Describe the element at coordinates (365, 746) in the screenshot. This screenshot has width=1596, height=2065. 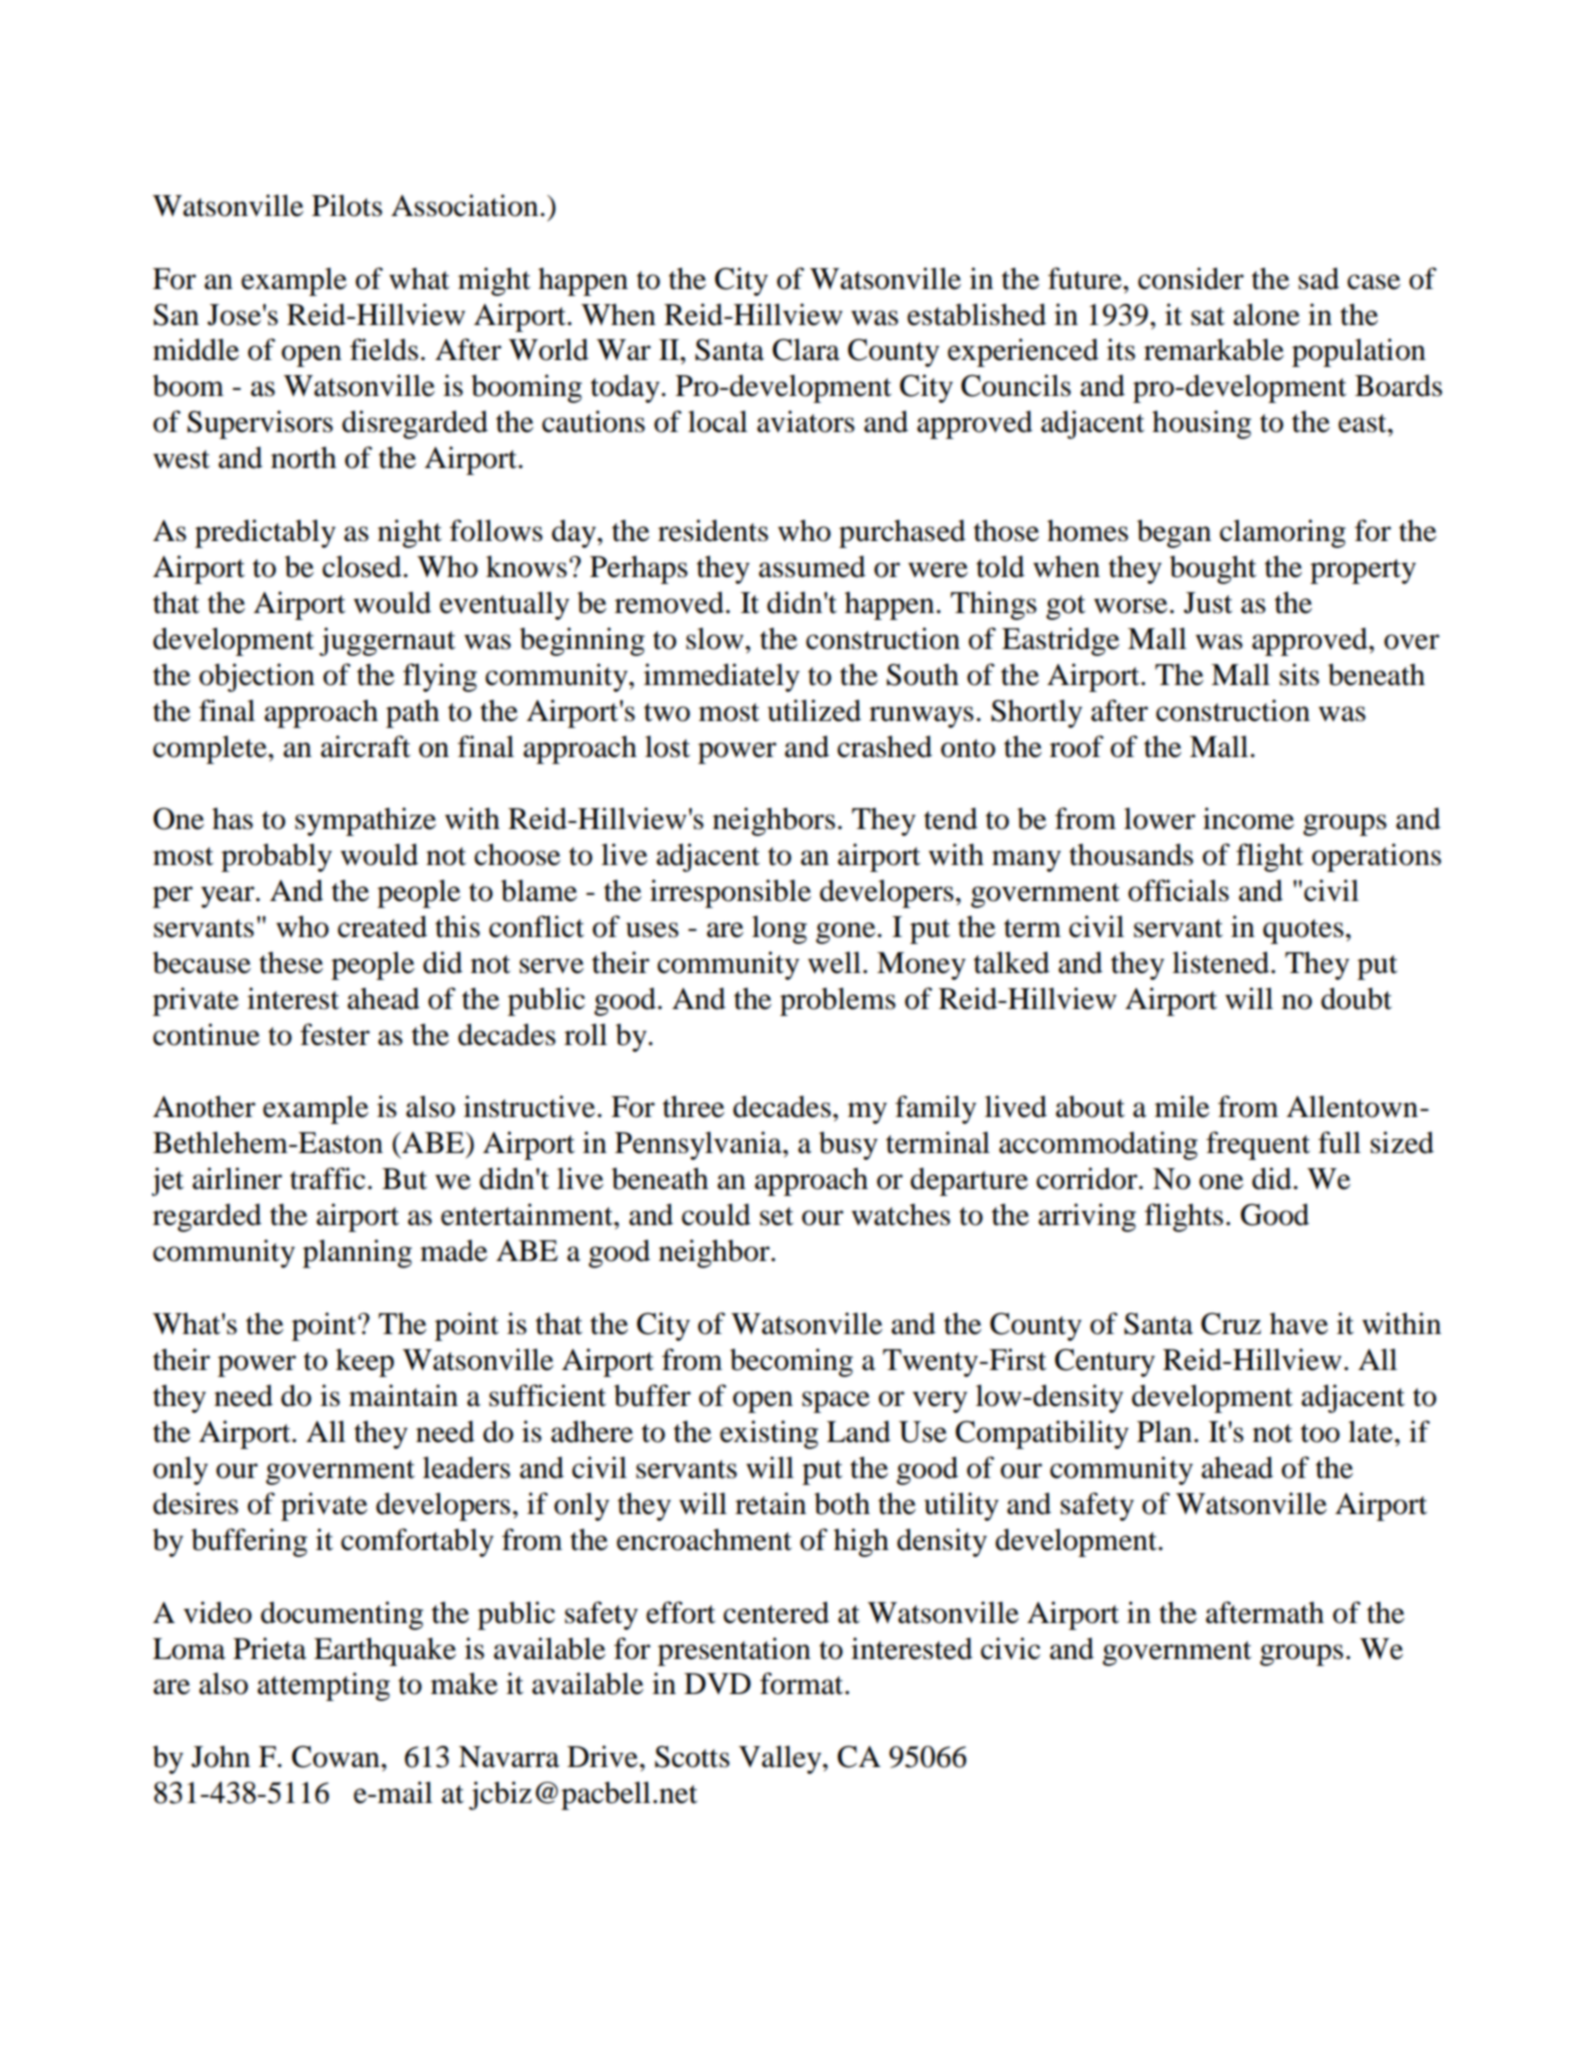
I see `aircraft` at that location.
